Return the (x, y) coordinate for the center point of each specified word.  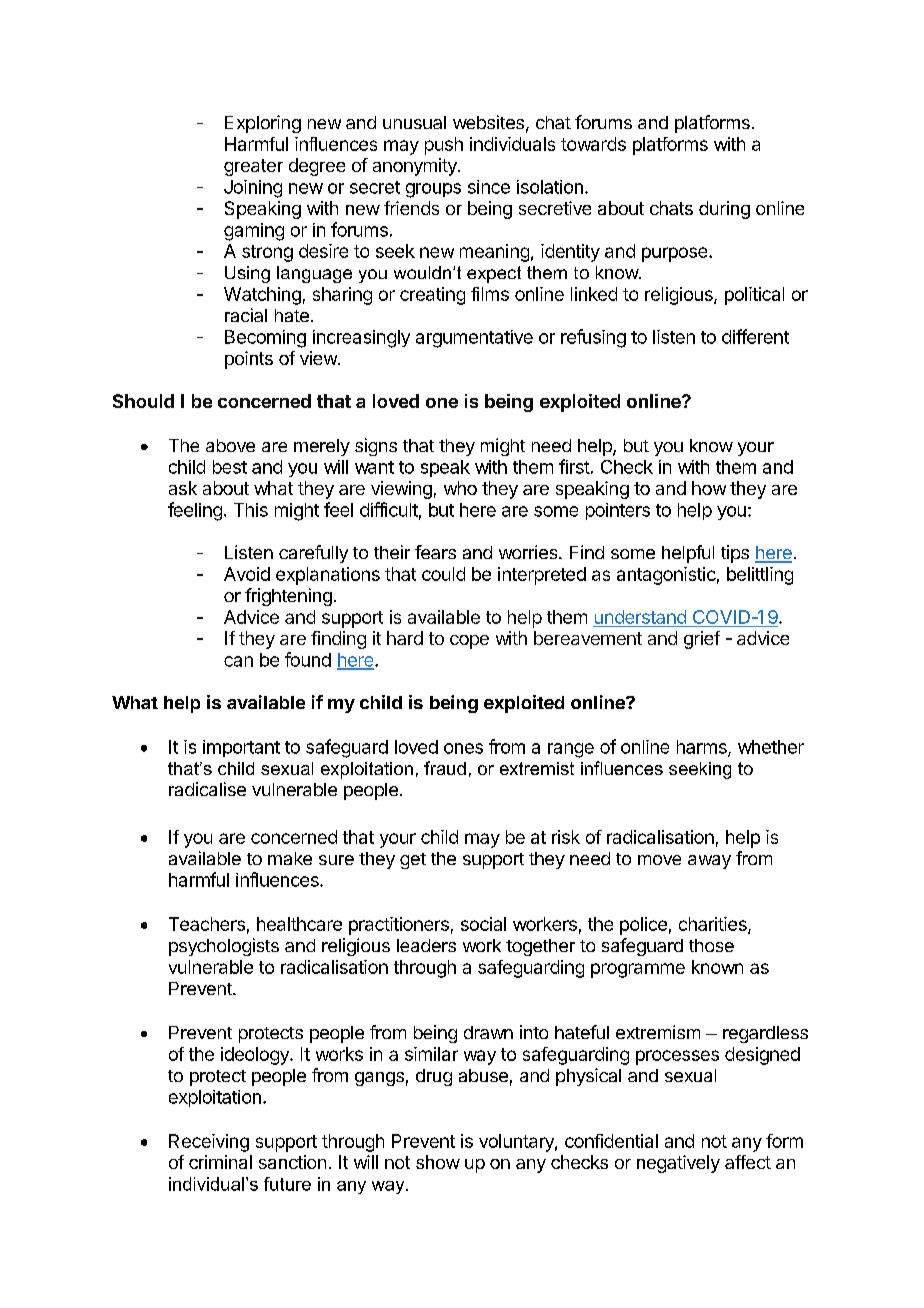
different (755, 336)
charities (714, 925)
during (724, 210)
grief (702, 640)
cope (469, 642)
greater (253, 167)
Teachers (207, 924)
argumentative (474, 339)
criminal (220, 1162)
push (444, 146)
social (483, 924)
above (230, 445)
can (238, 661)
